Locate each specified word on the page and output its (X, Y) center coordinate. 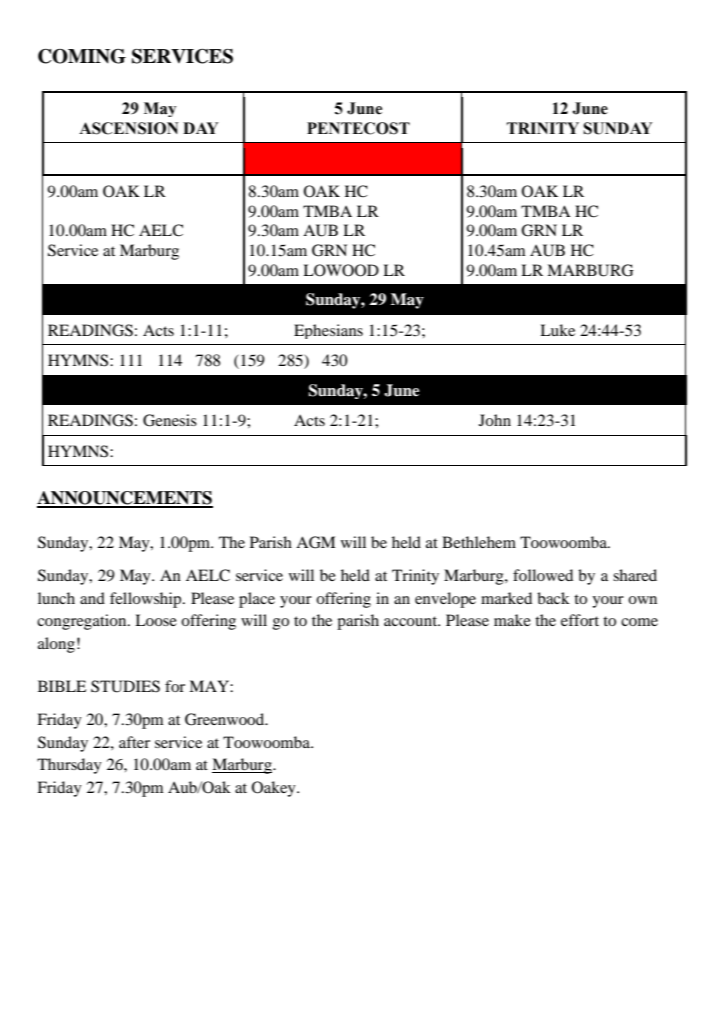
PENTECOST (358, 128)
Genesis (170, 420)
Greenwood (226, 719)
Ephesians (328, 331)
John (495, 420)
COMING (82, 56)
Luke (557, 330)
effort (580, 620)
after (134, 742)
